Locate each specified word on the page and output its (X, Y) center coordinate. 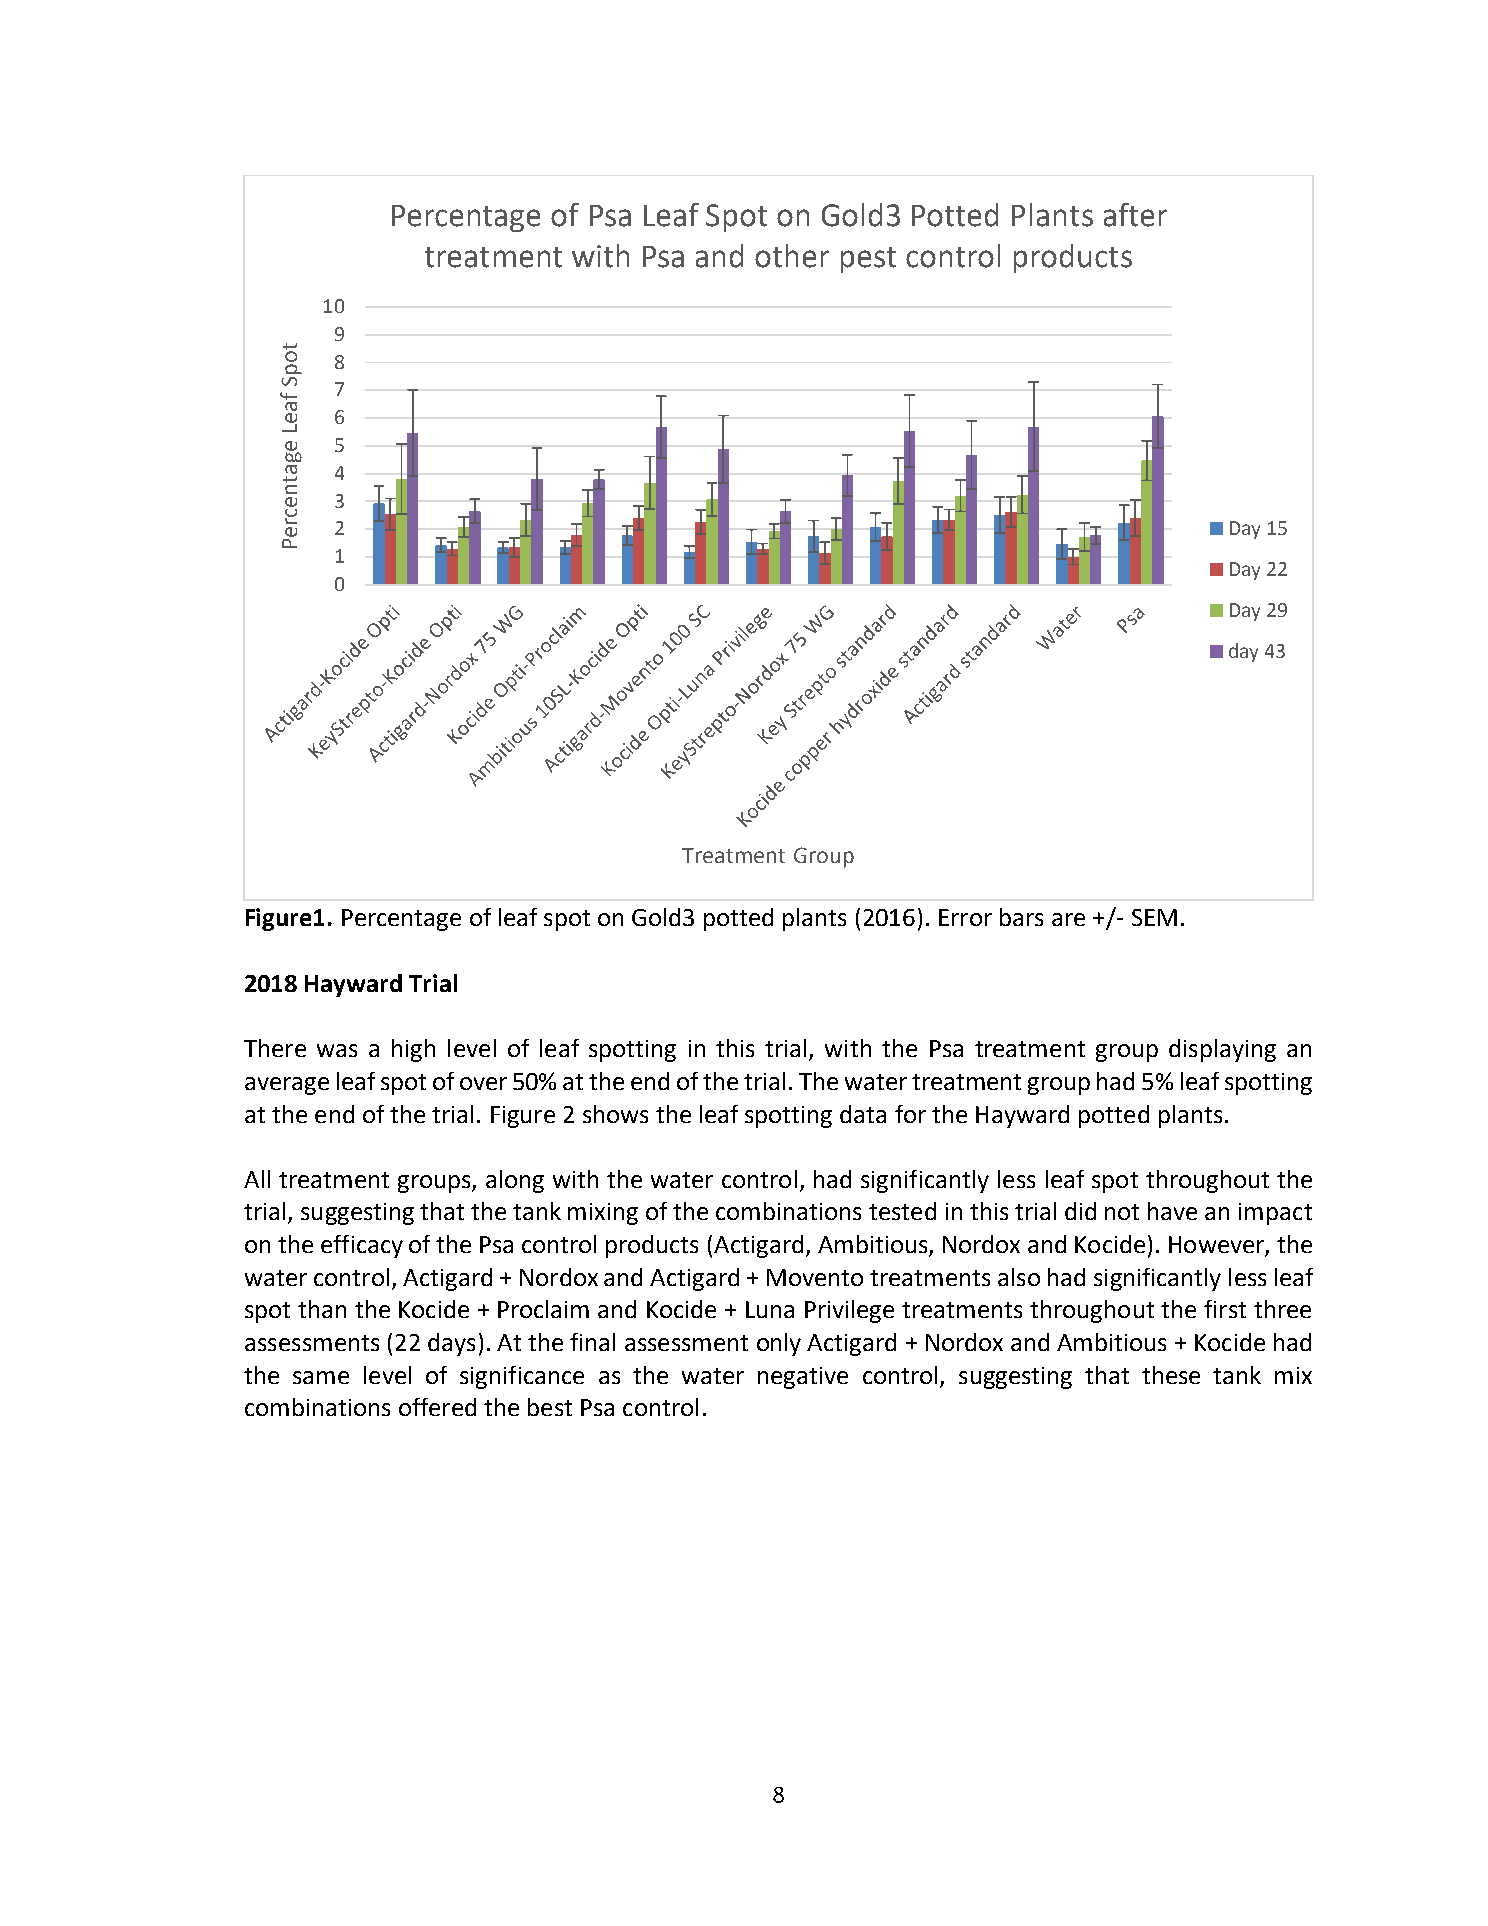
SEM (1154, 917)
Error (965, 917)
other (792, 256)
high (413, 1050)
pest (868, 260)
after (1135, 215)
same (321, 1377)
